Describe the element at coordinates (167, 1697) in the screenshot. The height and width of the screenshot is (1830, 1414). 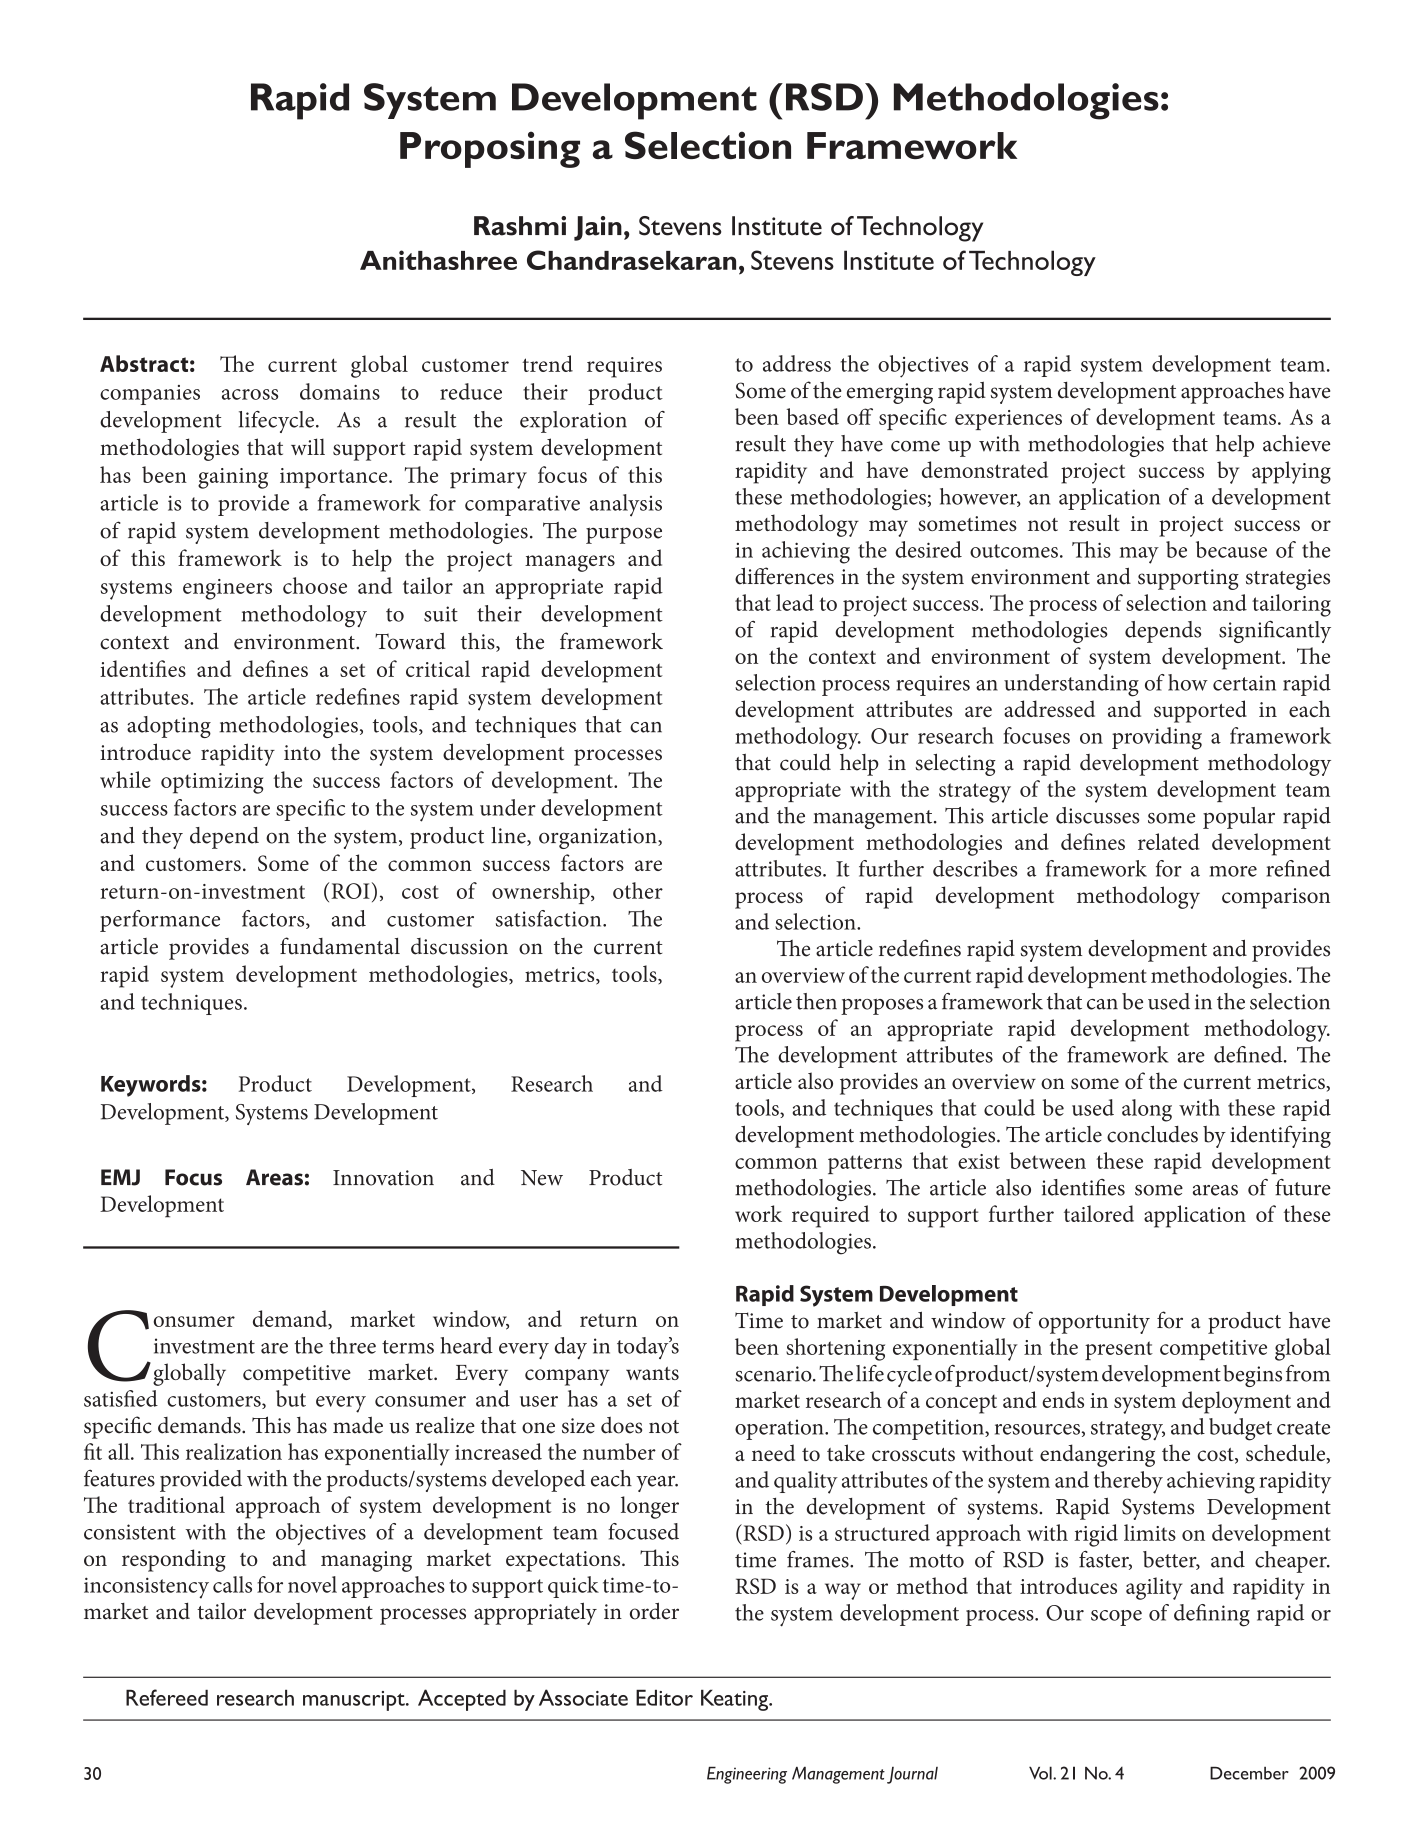
I see `Refereed` at that location.
